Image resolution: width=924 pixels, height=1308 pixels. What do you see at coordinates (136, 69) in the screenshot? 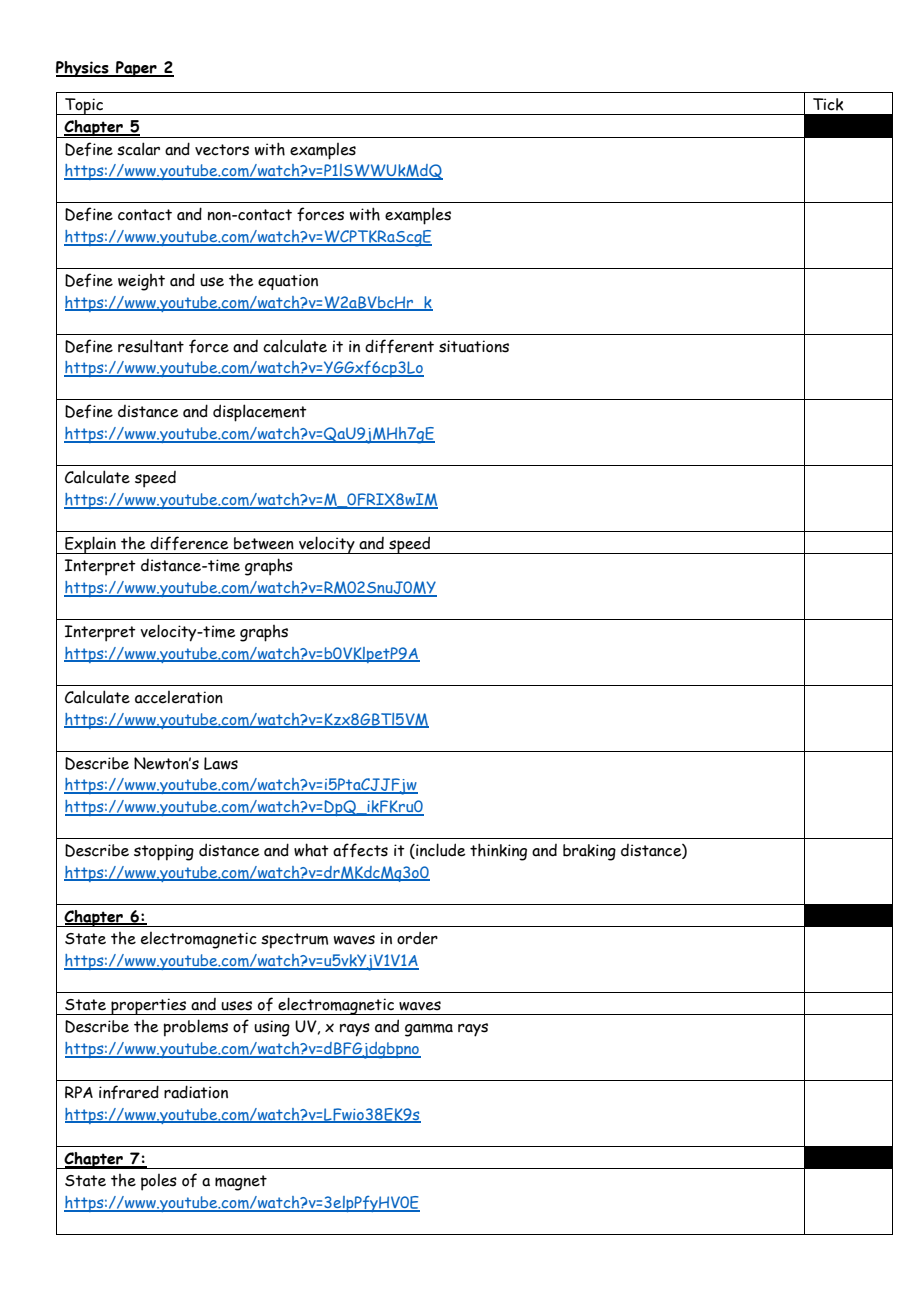
I see `Paper` at bounding box center [136, 69].
